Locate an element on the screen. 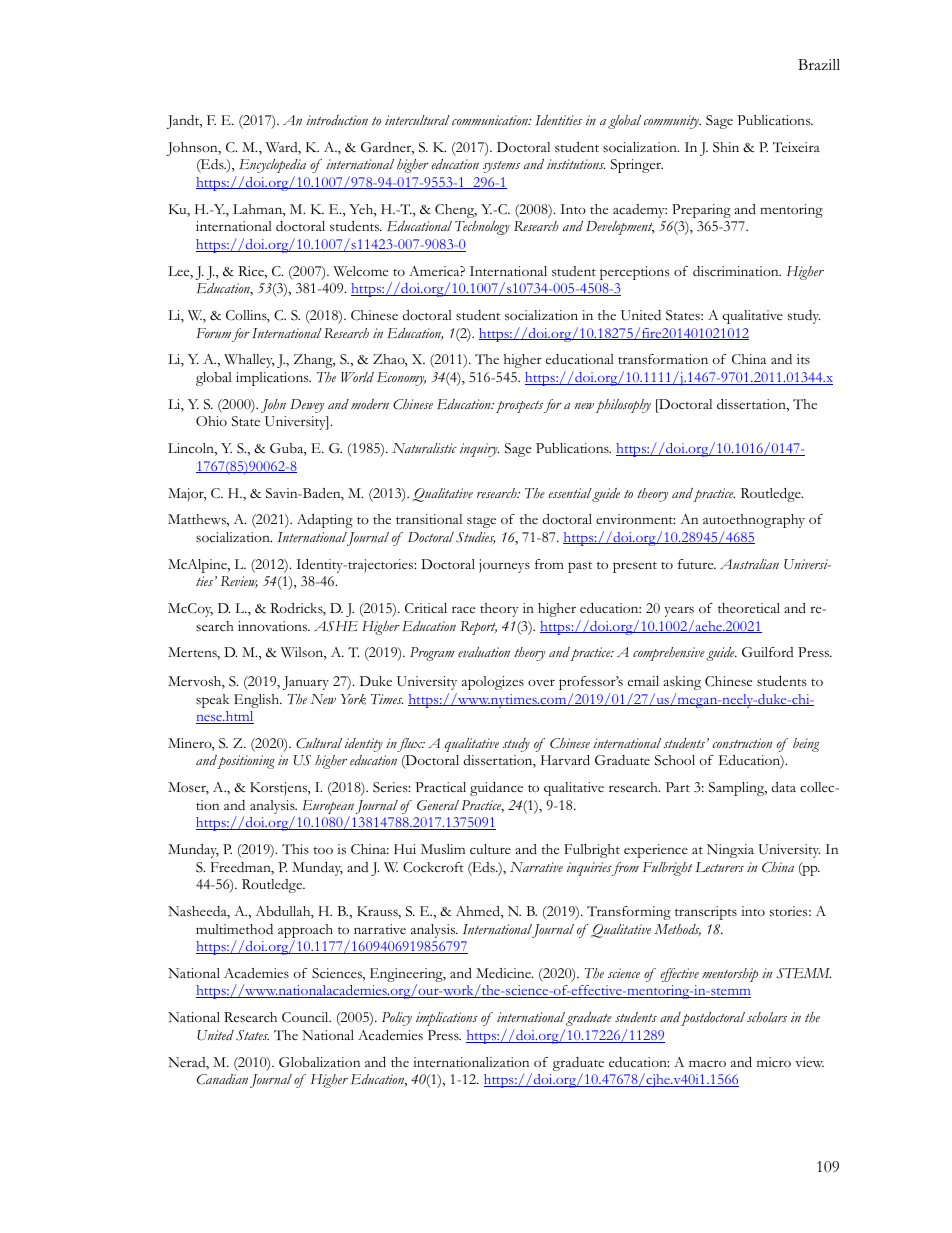 The width and height of the screenshot is (952, 1233). School is located at coordinates (675, 760).
